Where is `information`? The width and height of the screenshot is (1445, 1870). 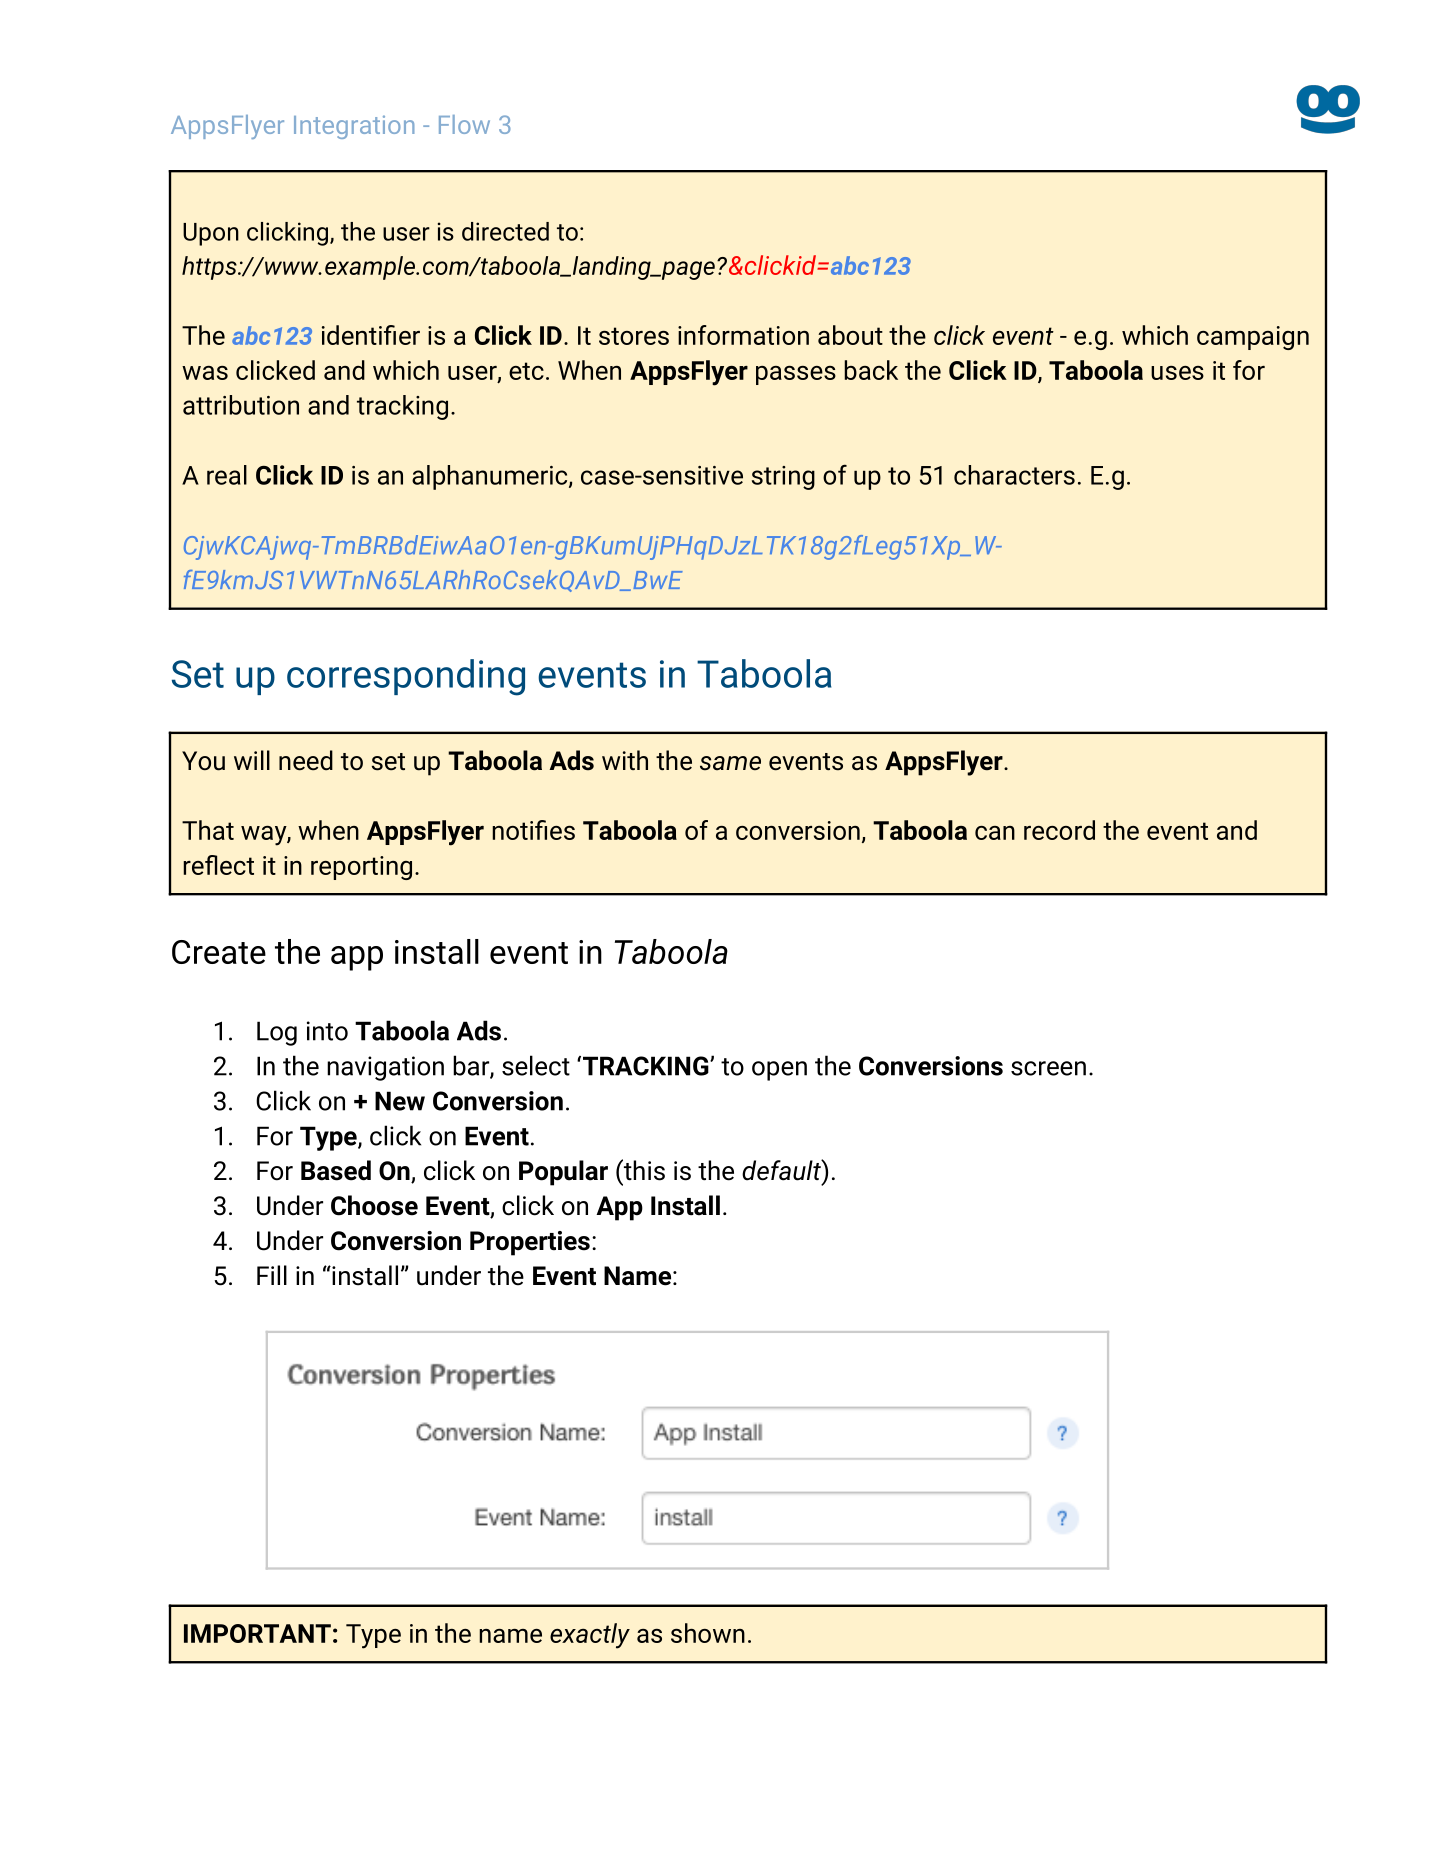 information is located at coordinates (743, 335).
